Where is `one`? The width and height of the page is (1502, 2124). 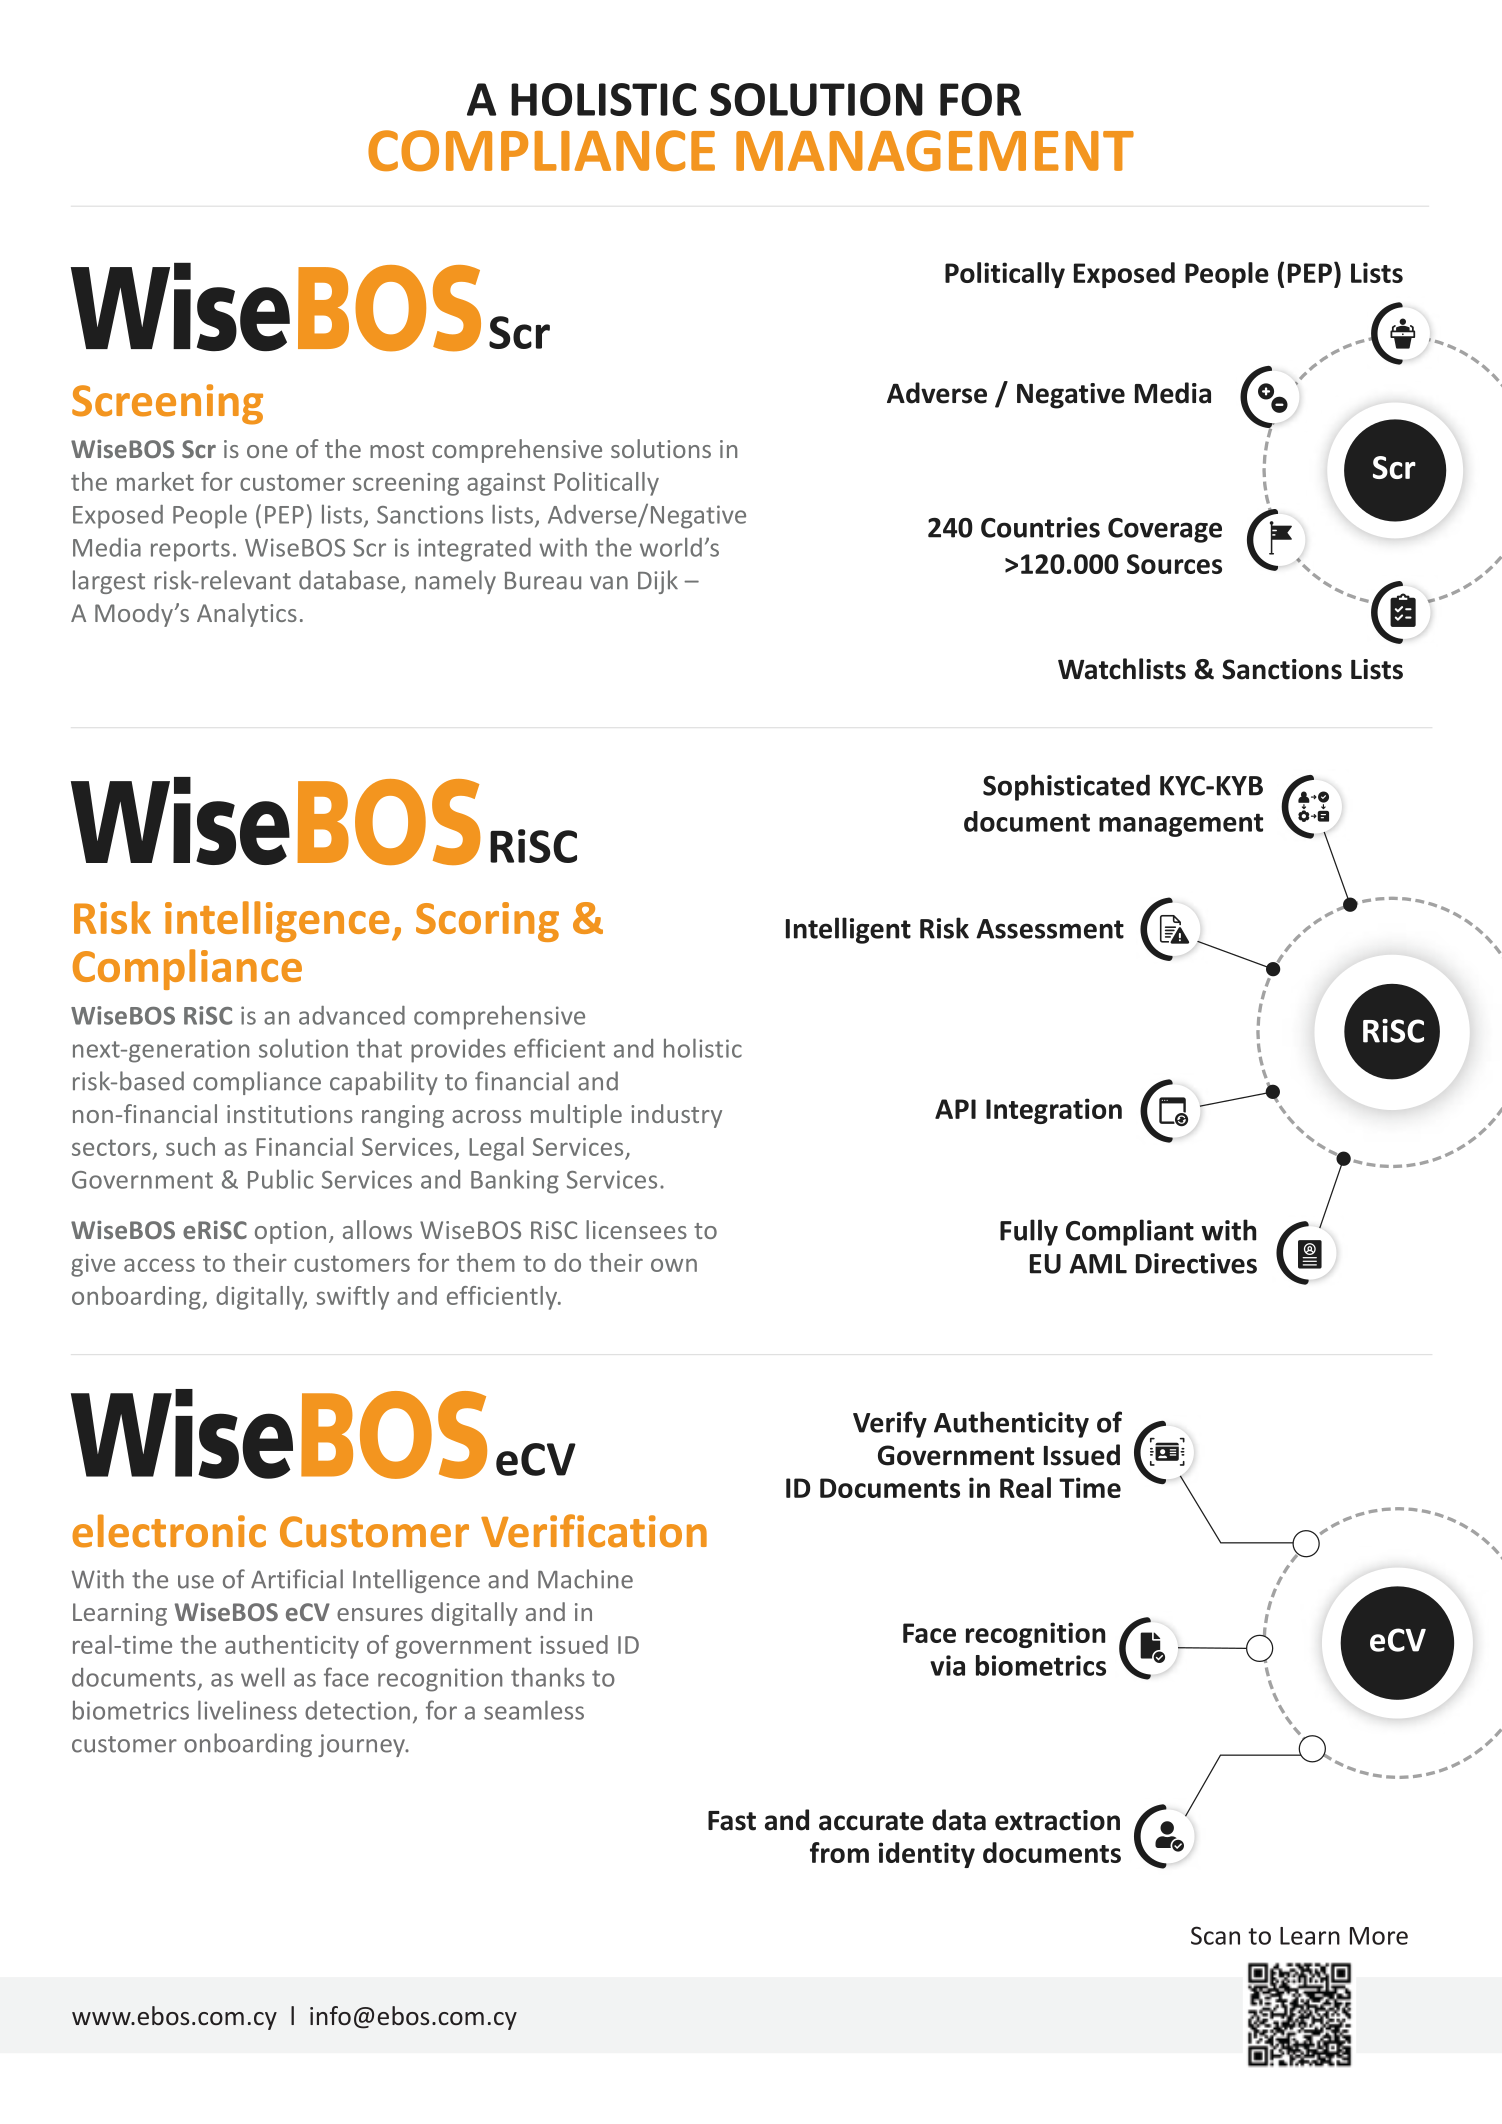
one is located at coordinates (267, 451).
